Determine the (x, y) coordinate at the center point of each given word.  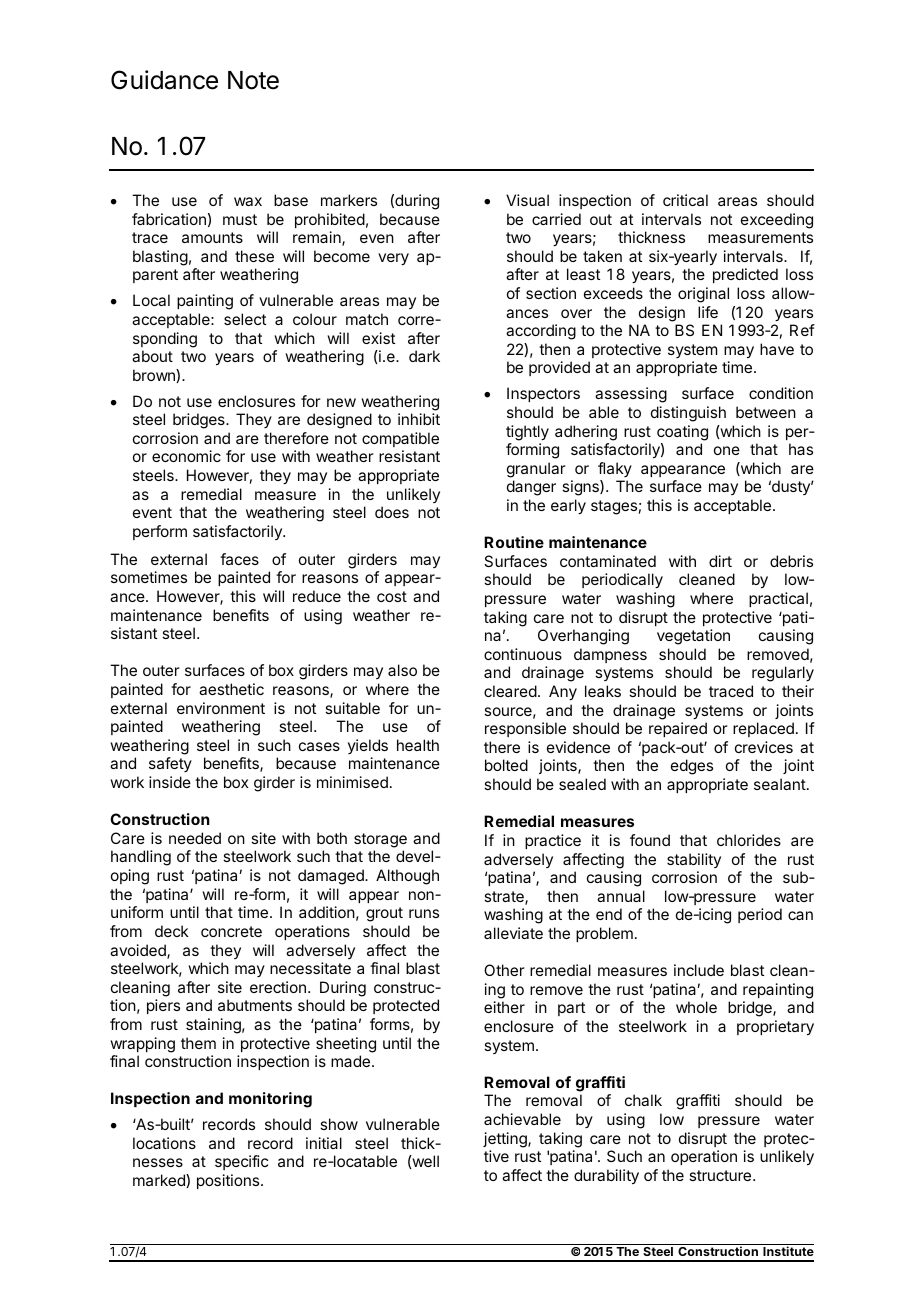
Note (253, 80)
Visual (527, 200)
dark (424, 356)
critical (685, 200)
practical (778, 599)
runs (424, 913)
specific (241, 1162)
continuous (523, 654)
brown (155, 376)
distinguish (688, 414)
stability (694, 860)
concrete (231, 931)
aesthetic (231, 689)
